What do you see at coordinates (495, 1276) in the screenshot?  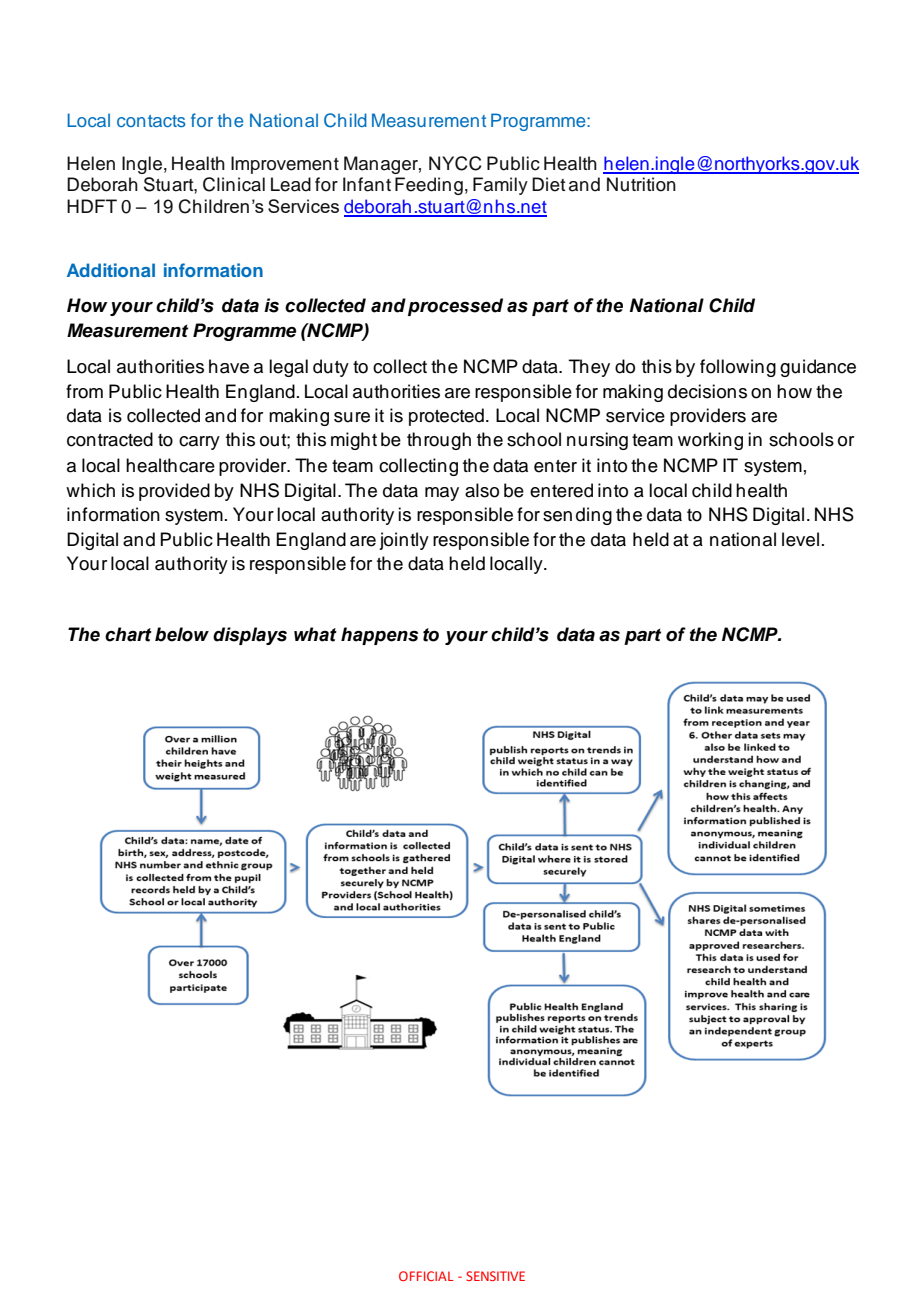 I see `SENSITIVE` at bounding box center [495, 1276].
